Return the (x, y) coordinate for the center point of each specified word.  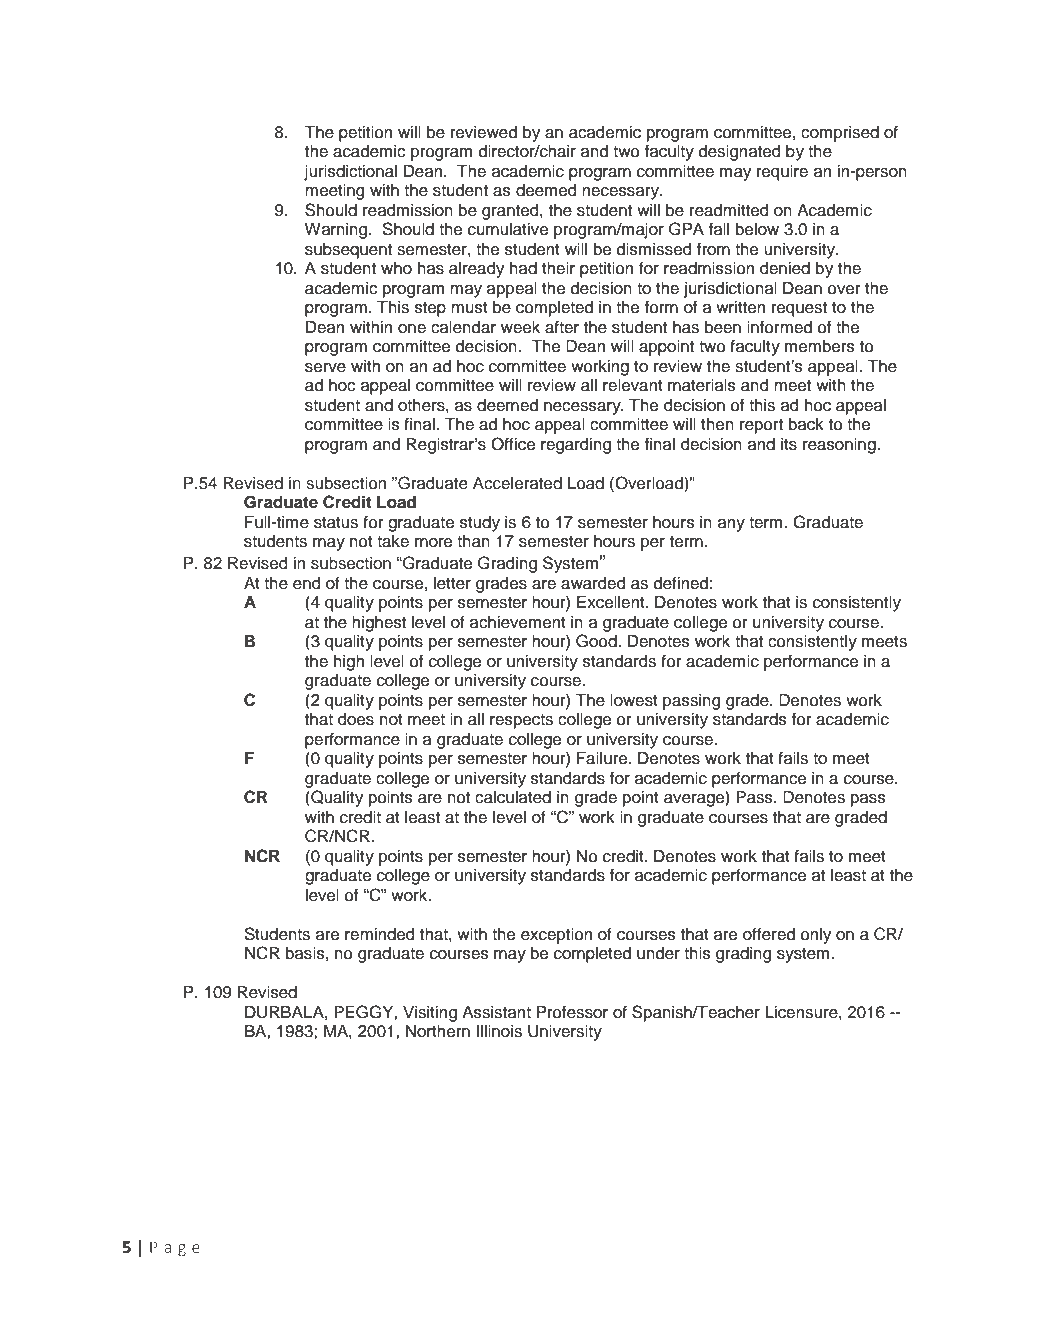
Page (175, 1249)
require (782, 173)
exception (556, 936)
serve (325, 368)
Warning (337, 231)
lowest (634, 700)
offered (769, 934)
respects (521, 721)
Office (513, 444)
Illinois (499, 1031)
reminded (380, 934)
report (761, 426)
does (356, 719)
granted (511, 212)
